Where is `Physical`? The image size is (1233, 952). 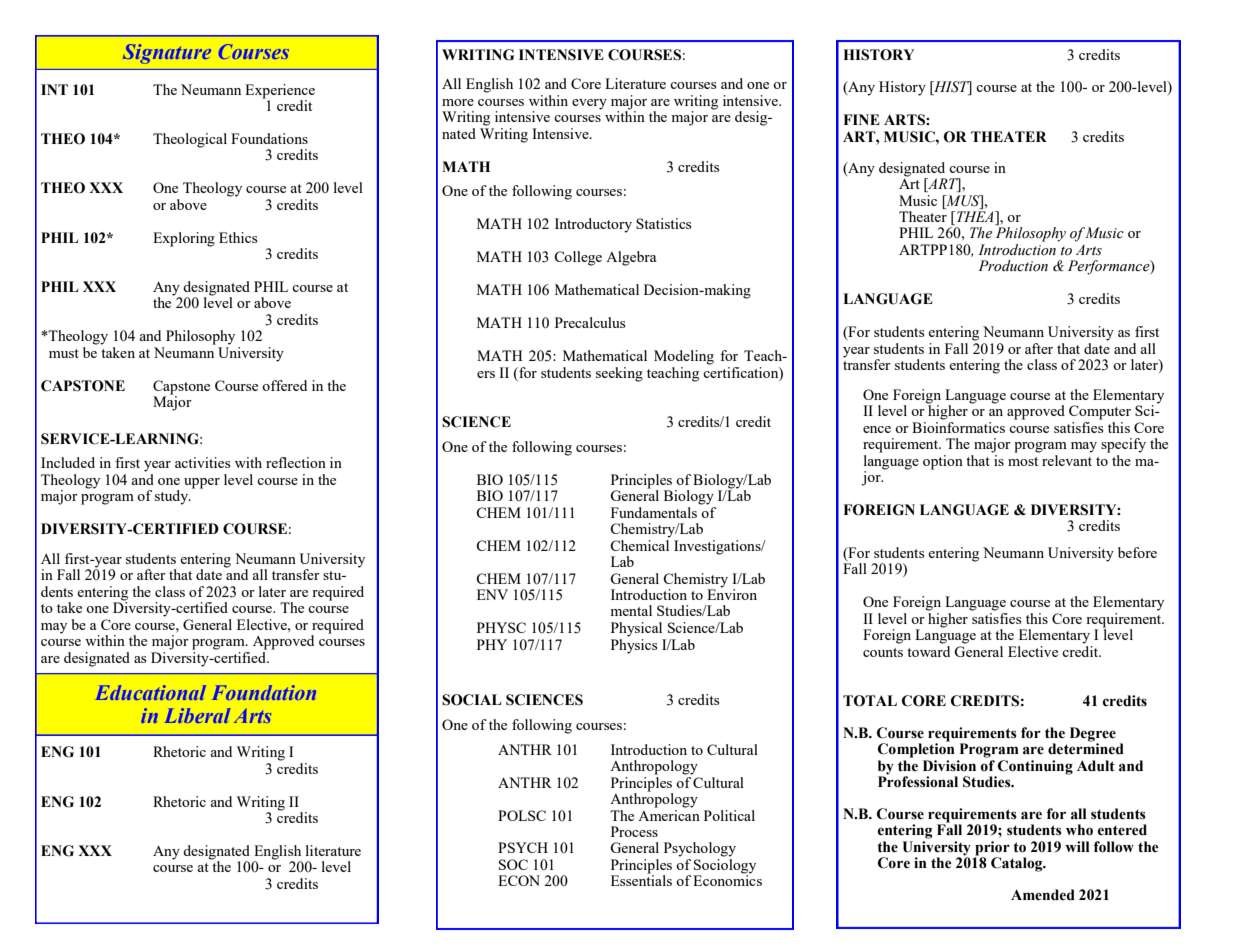 Physical is located at coordinates (636, 629).
